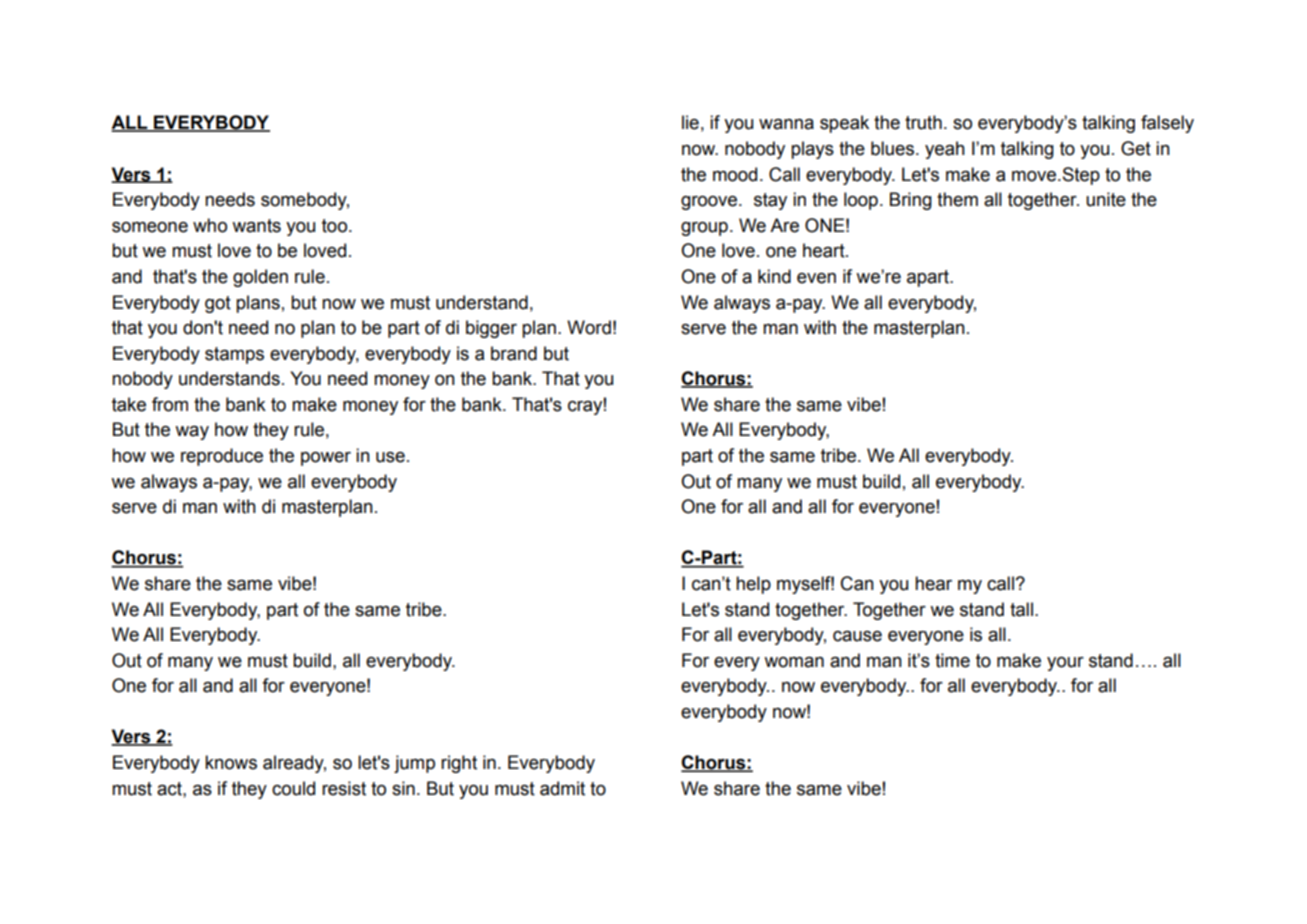 This image has width=1307, height=924. I want to click on reproduce, so click(222, 457).
